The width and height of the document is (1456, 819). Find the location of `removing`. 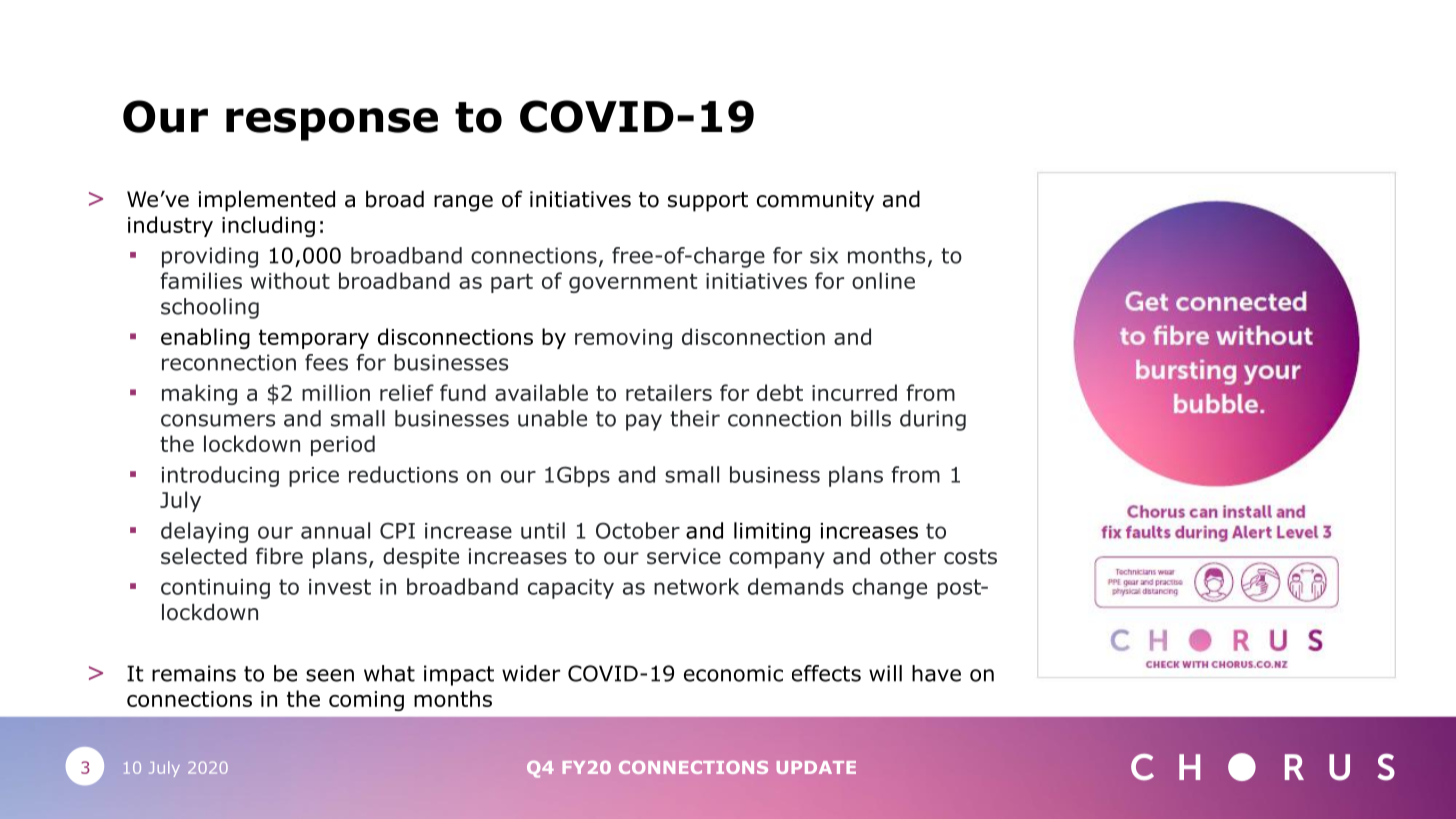

removing is located at coordinates (623, 339).
